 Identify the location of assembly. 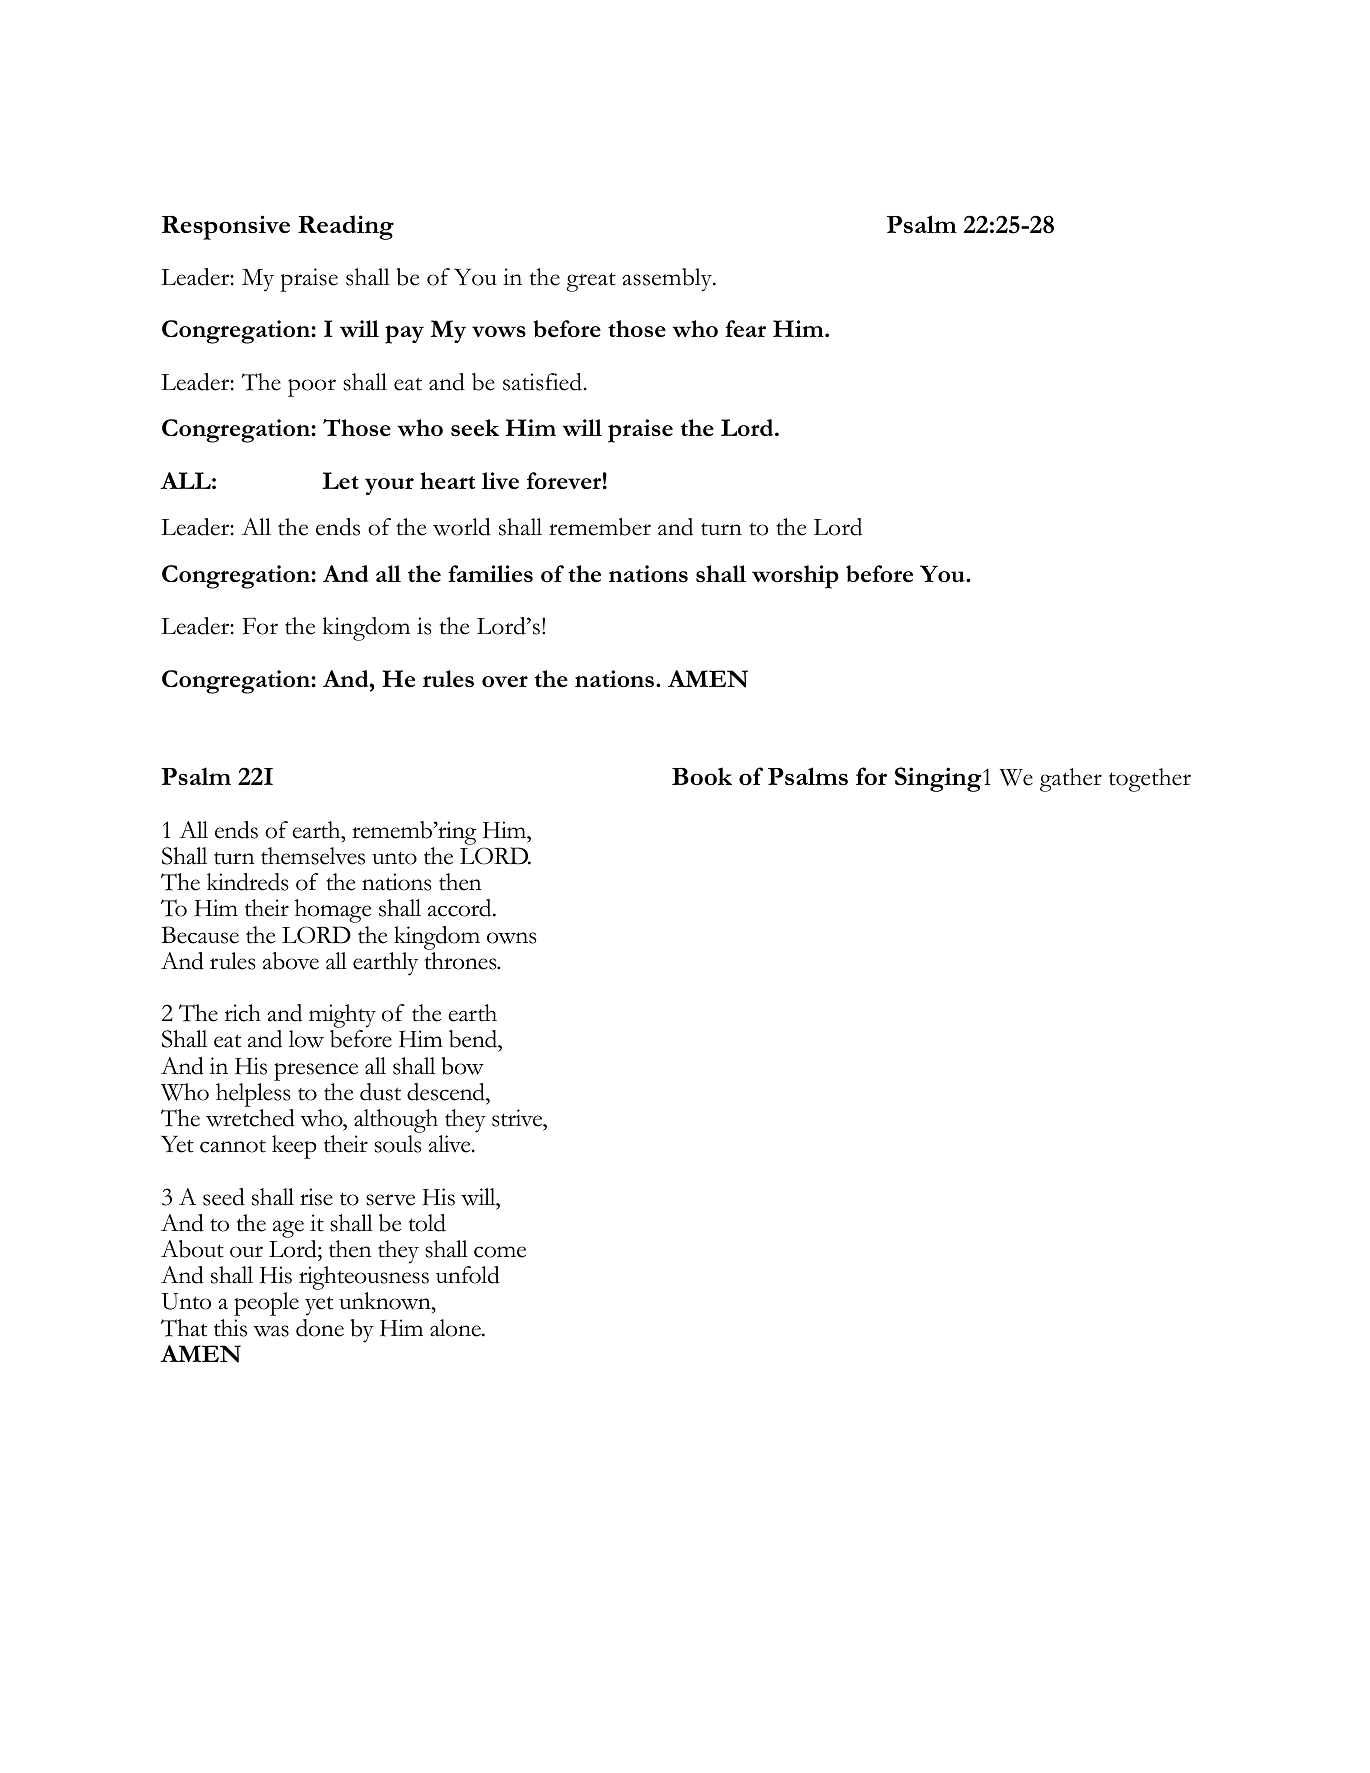
(668, 280).
